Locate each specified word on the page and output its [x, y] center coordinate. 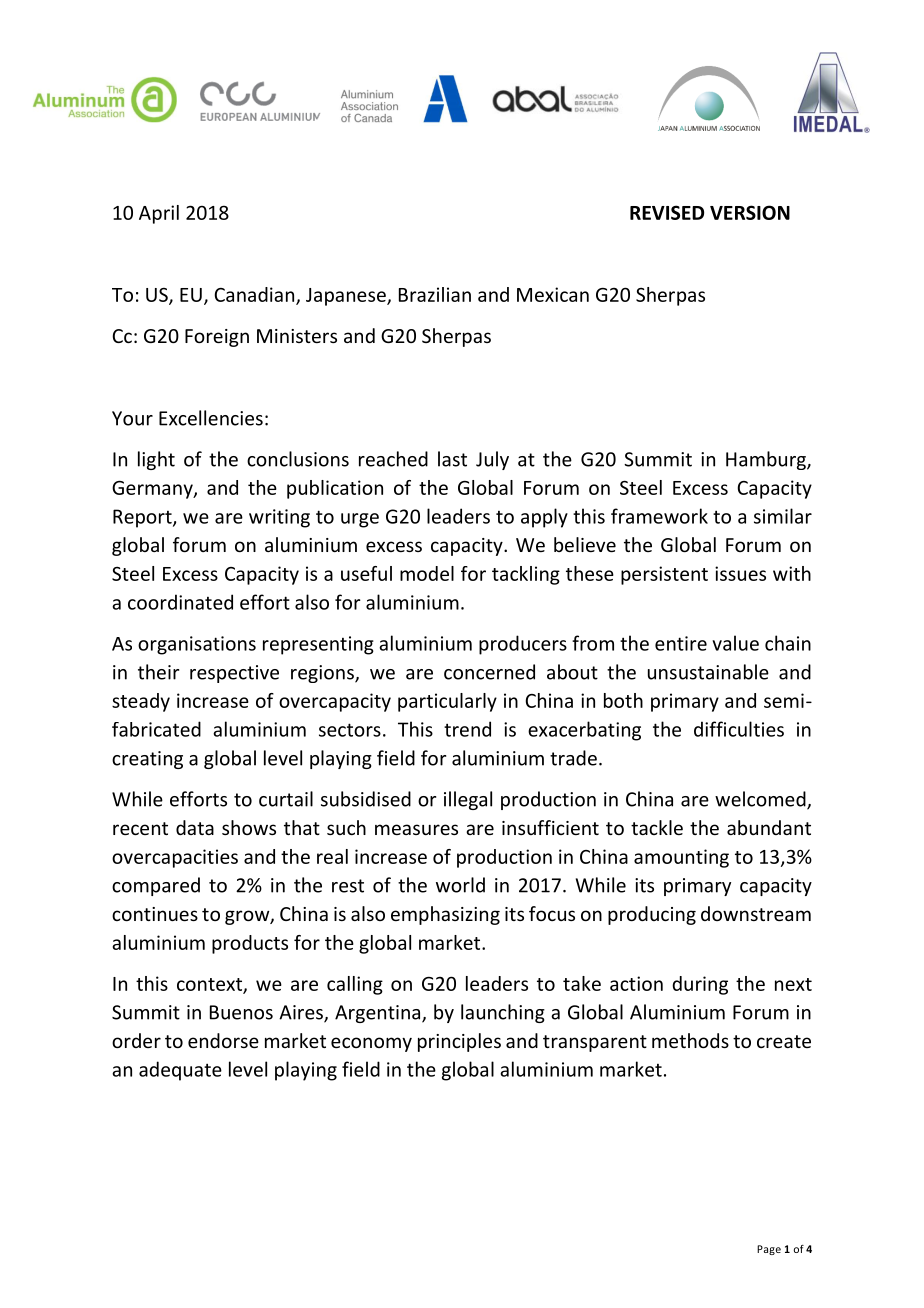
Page [769, 1250]
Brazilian [435, 294]
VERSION [750, 212]
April [159, 214]
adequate [180, 1071]
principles [459, 1042]
